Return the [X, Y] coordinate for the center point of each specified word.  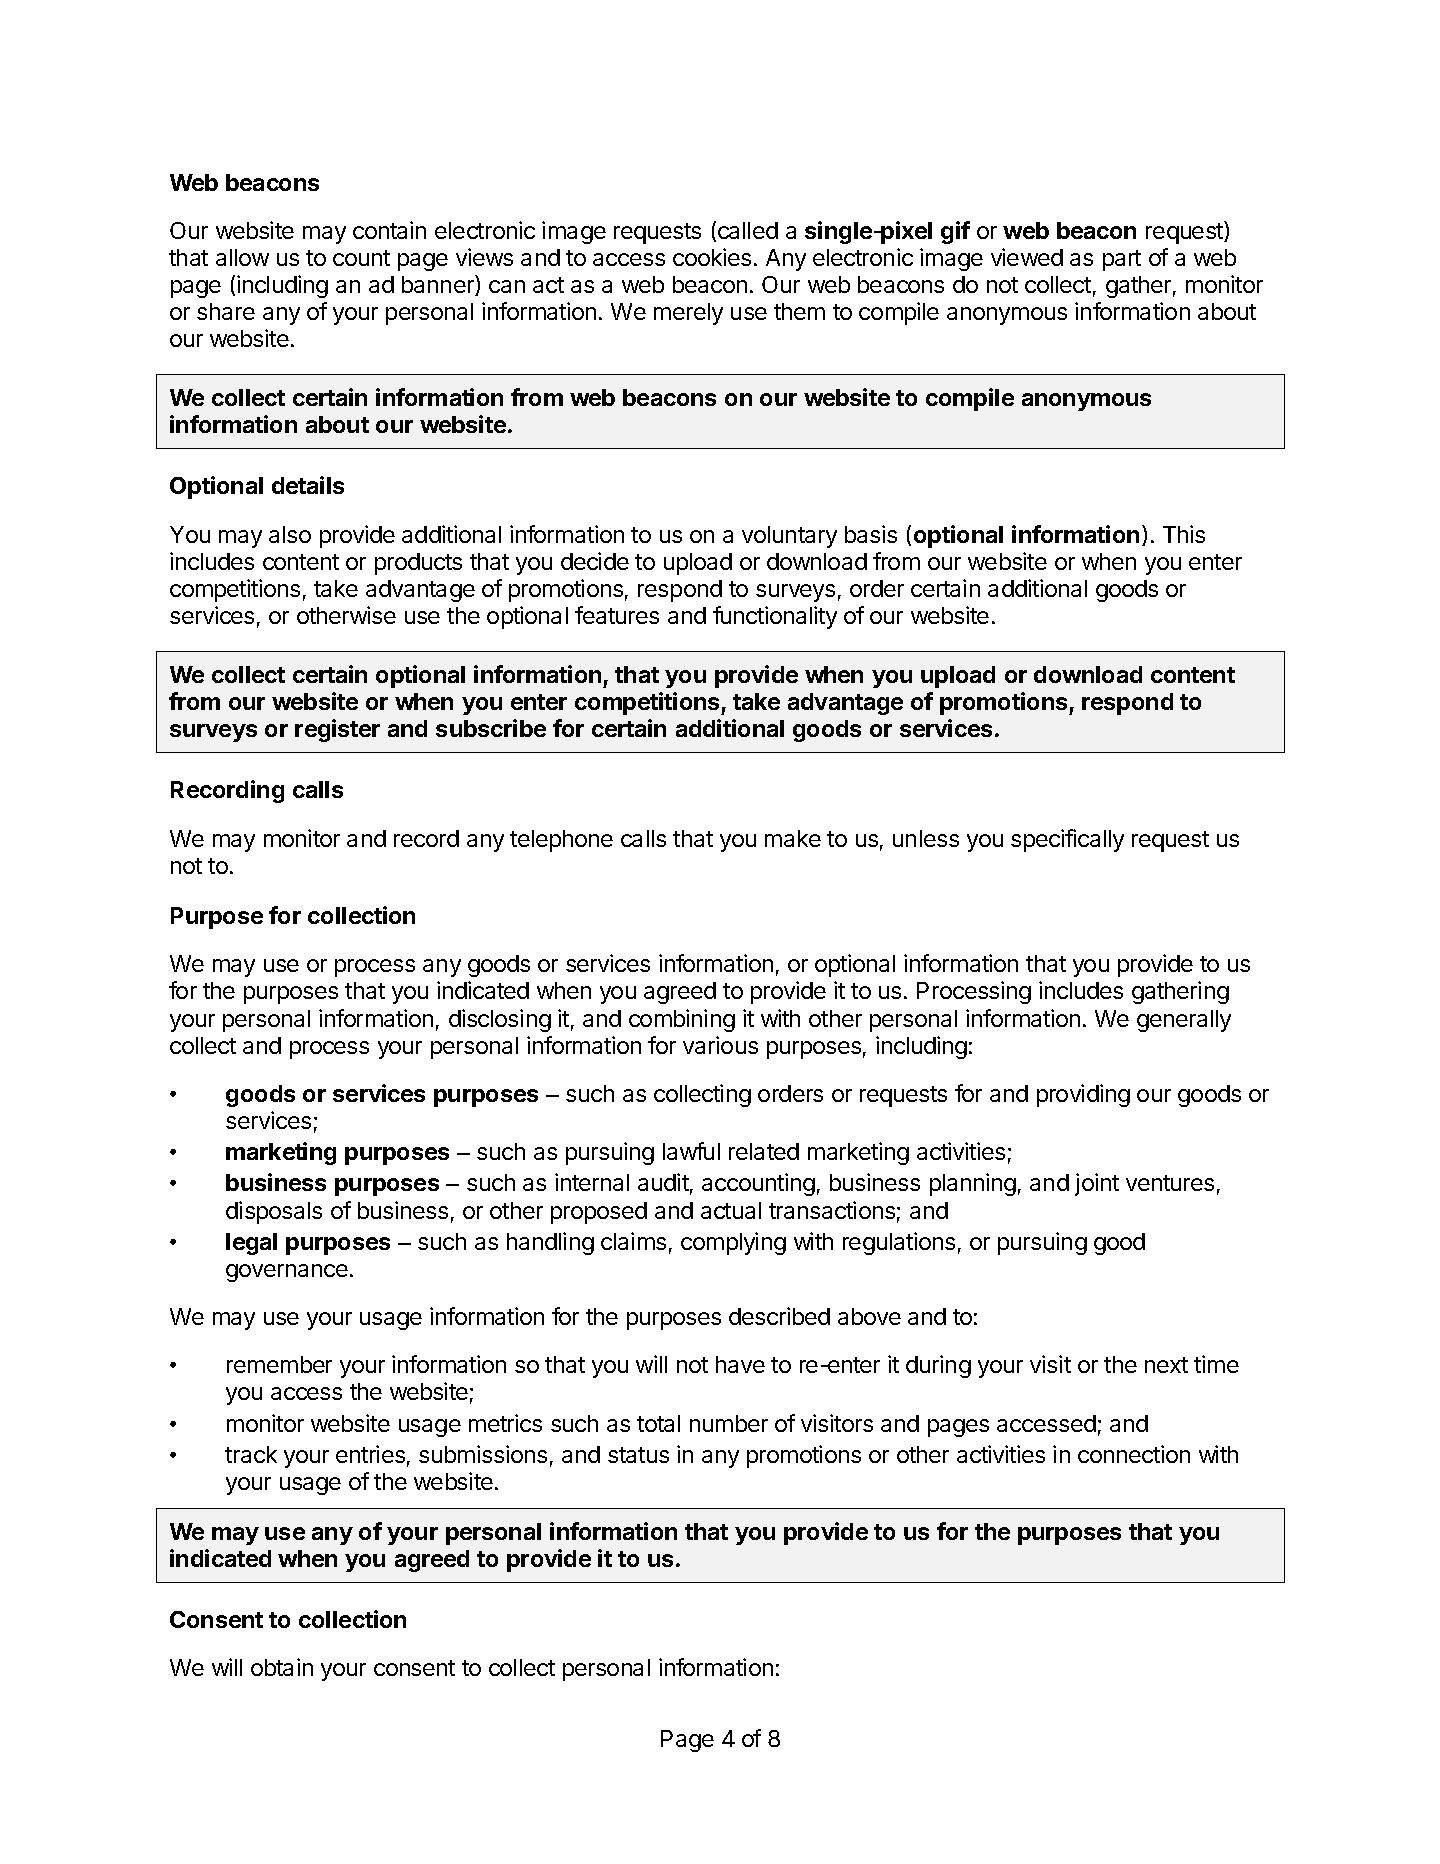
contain [389, 230]
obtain [282, 1667]
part [1122, 260]
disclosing [500, 1020]
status [638, 1455]
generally [1184, 1021]
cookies [712, 257]
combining [682, 1020]
